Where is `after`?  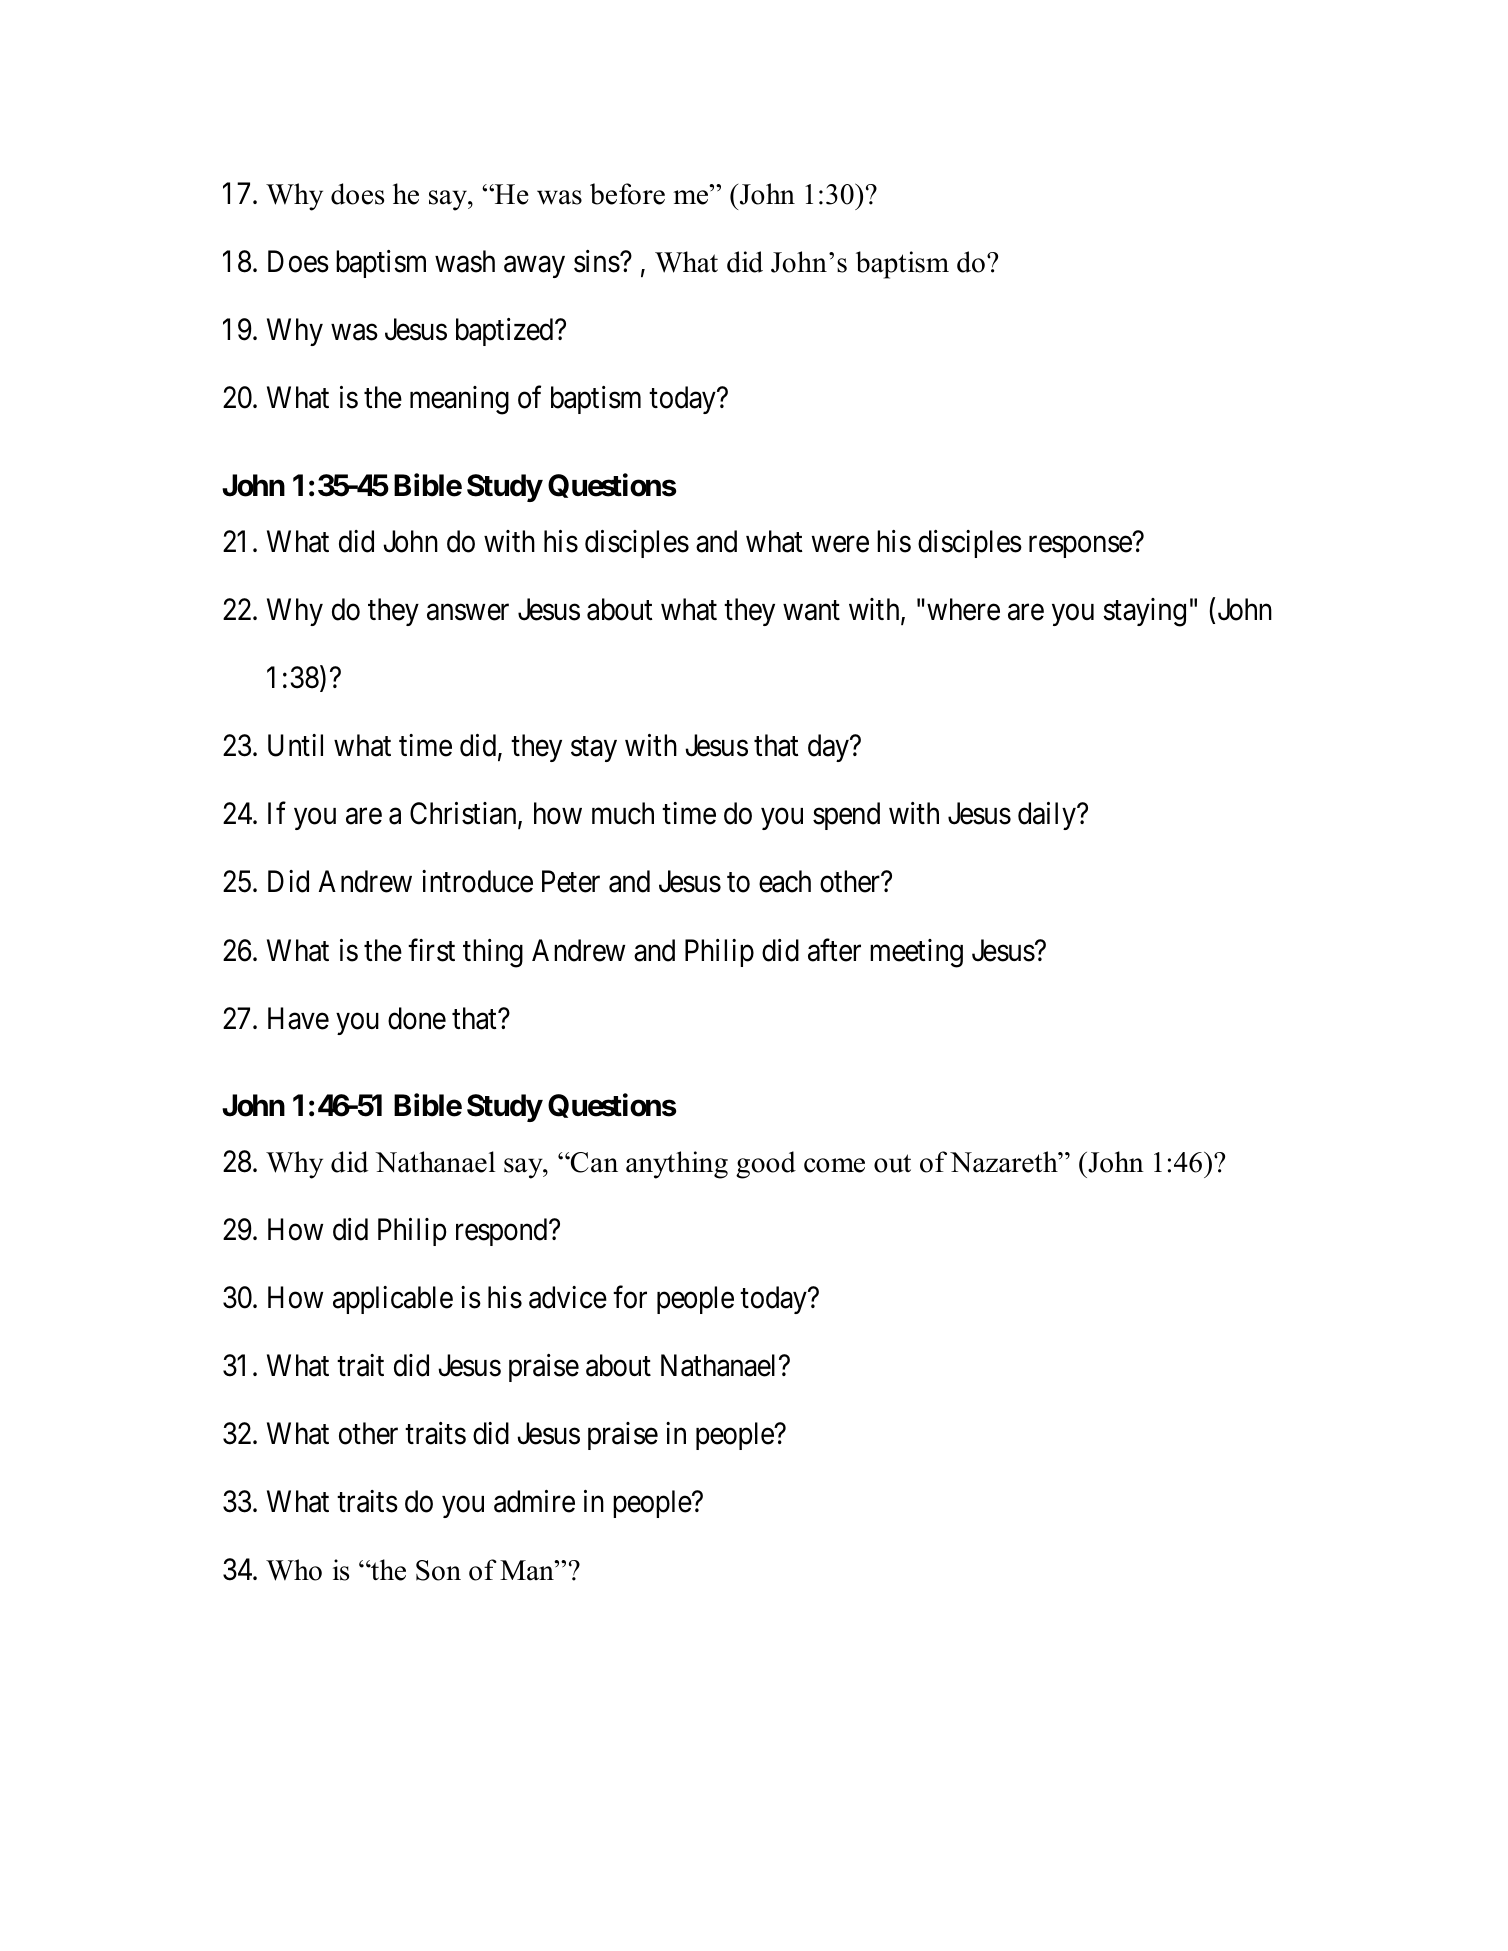 after is located at coordinates (834, 950).
